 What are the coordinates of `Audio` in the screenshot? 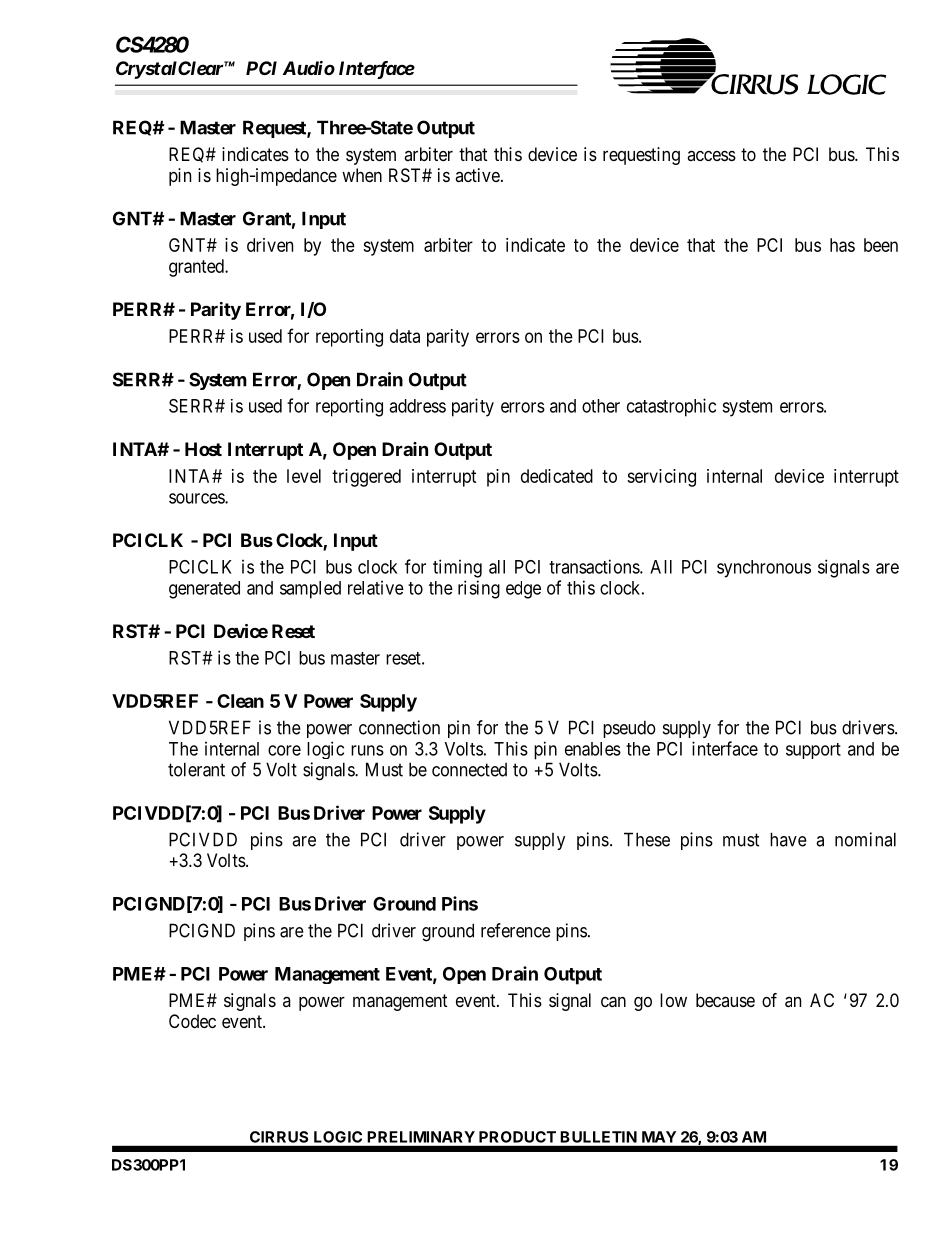 It's located at (309, 68).
